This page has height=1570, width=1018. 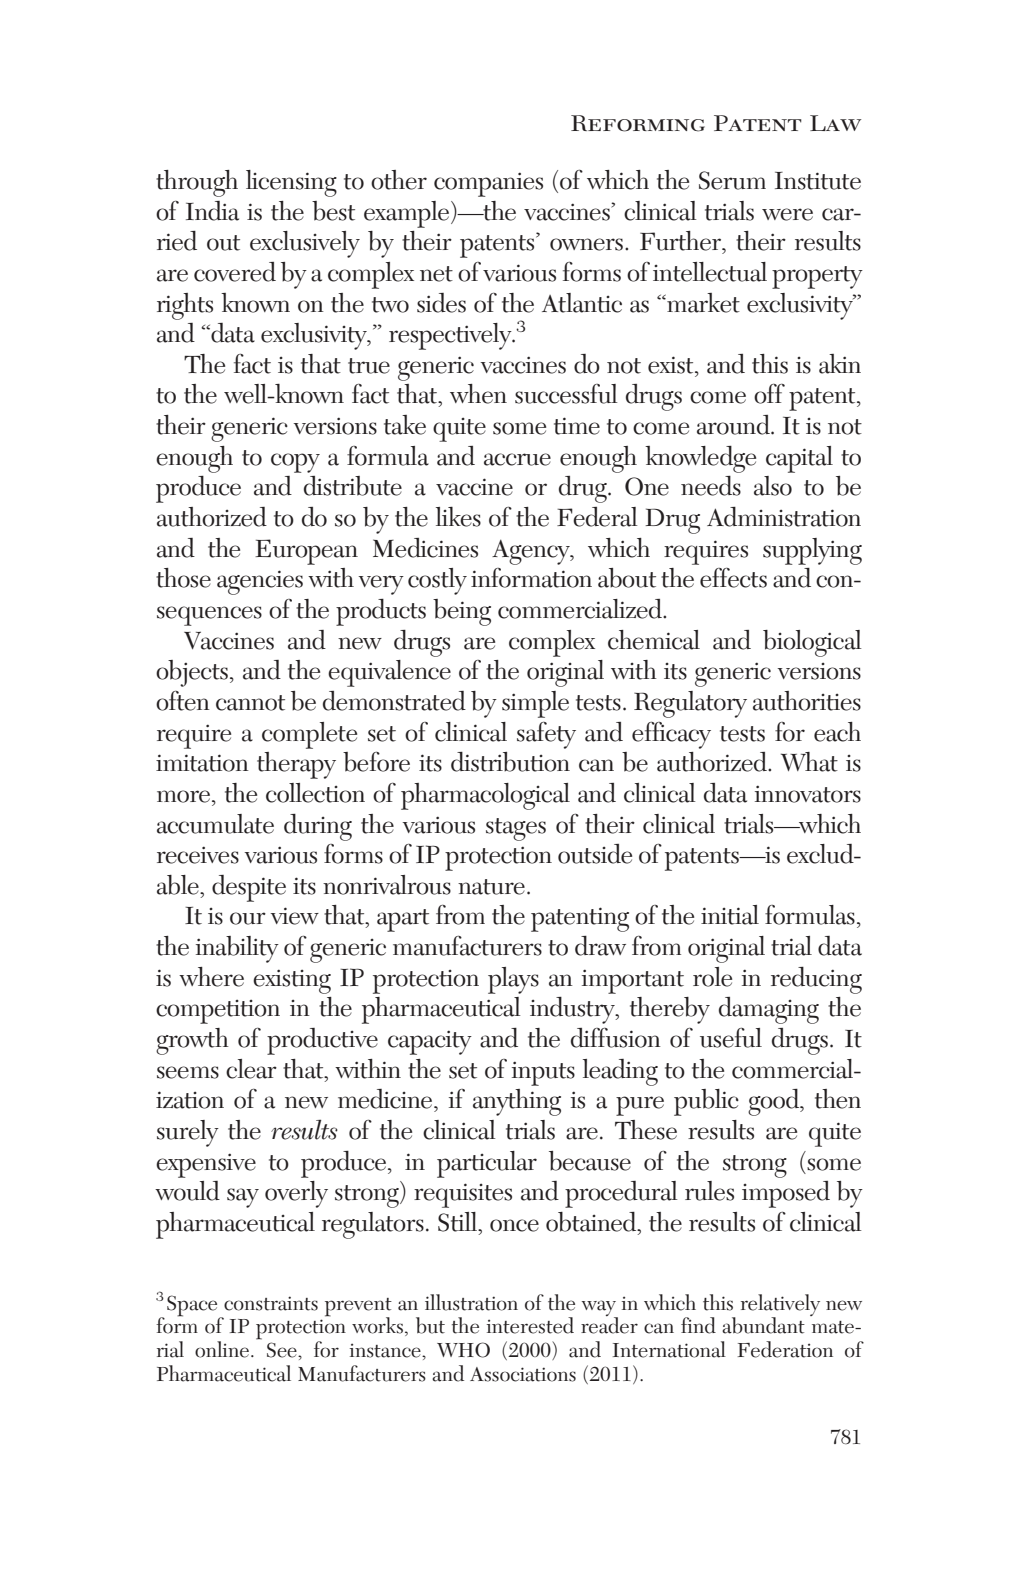 What do you see at coordinates (773, 486) in the page?
I see `also` at bounding box center [773, 486].
